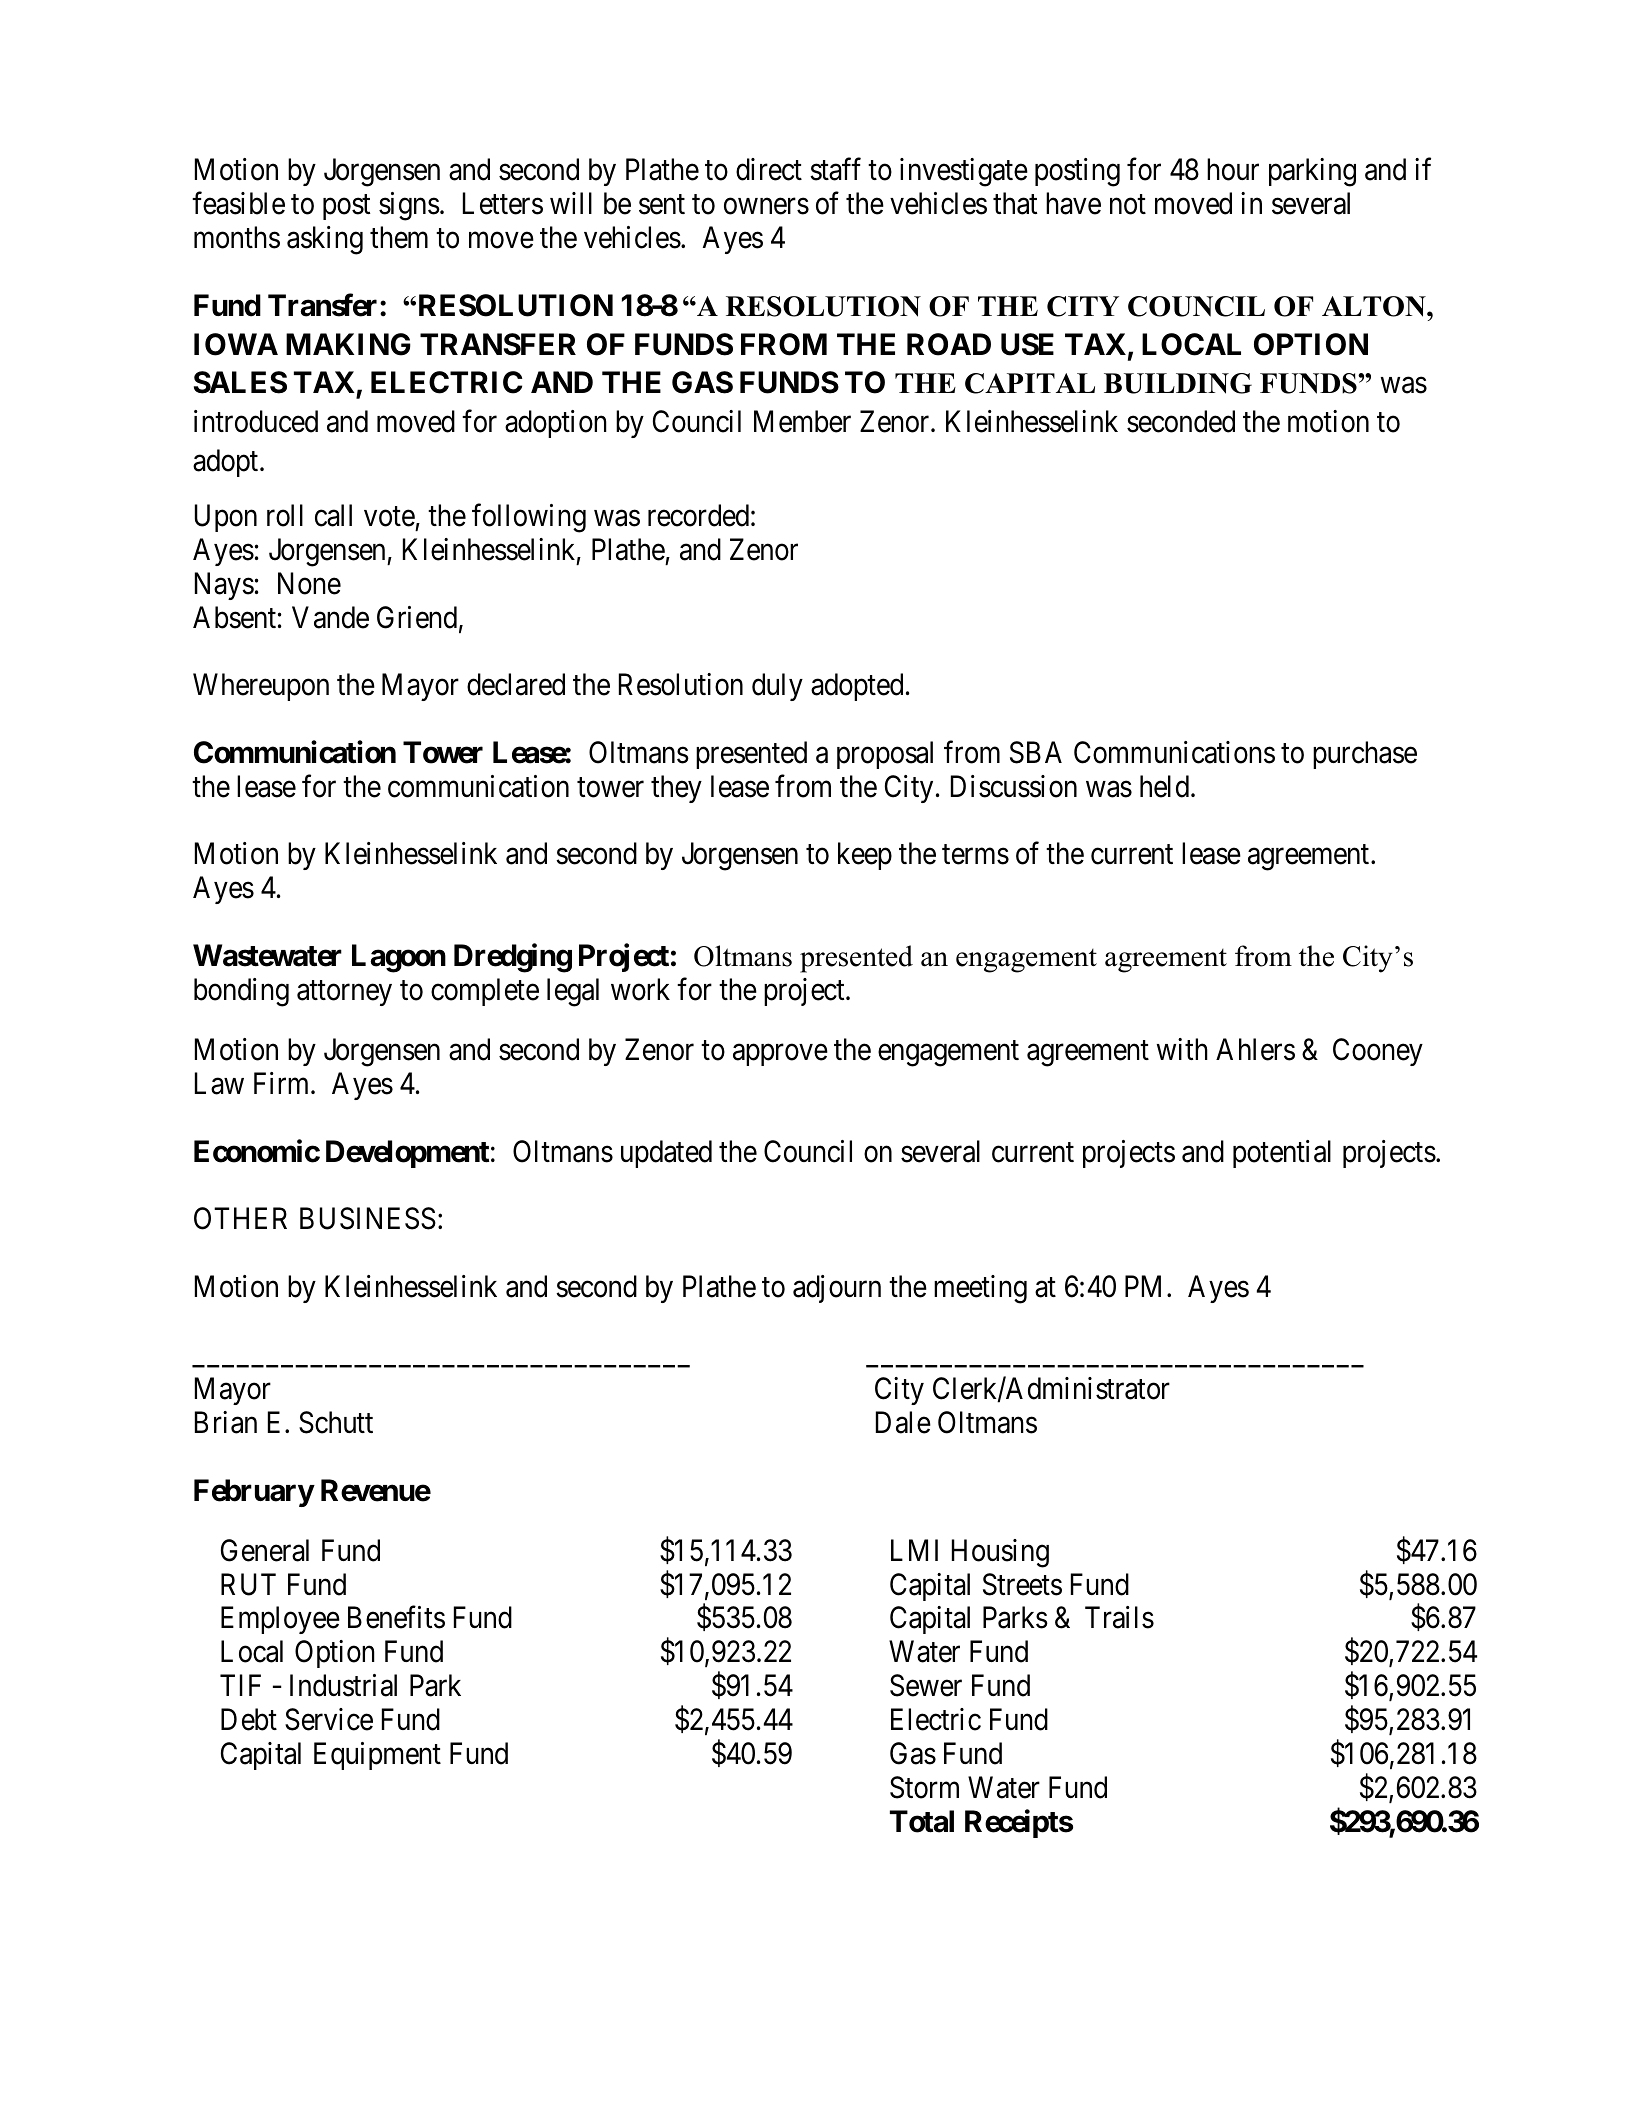 The width and height of the screenshot is (1636, 2118). I want to click on Trails, so click(1119, 1617).
